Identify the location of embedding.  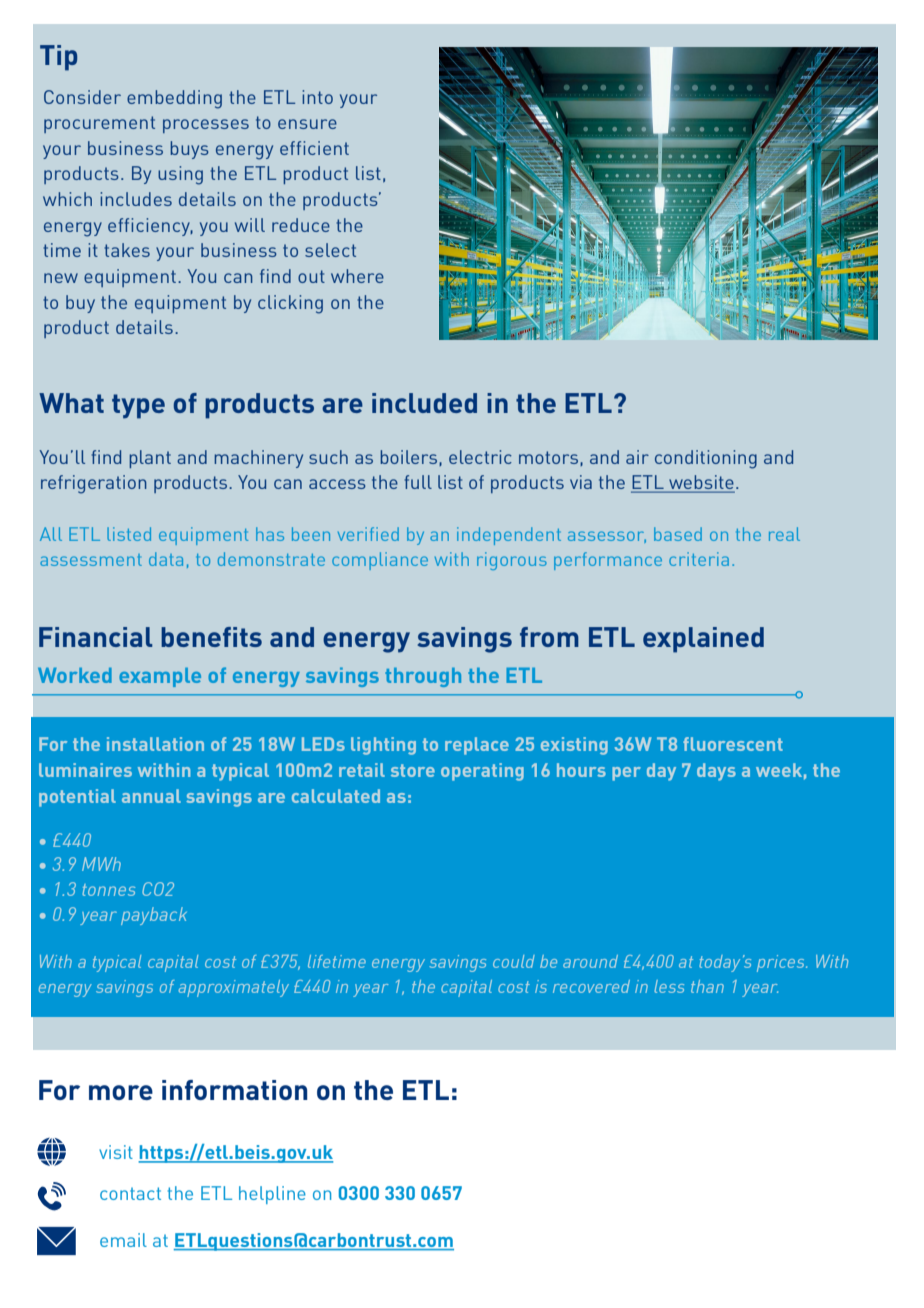
(174, 99).
